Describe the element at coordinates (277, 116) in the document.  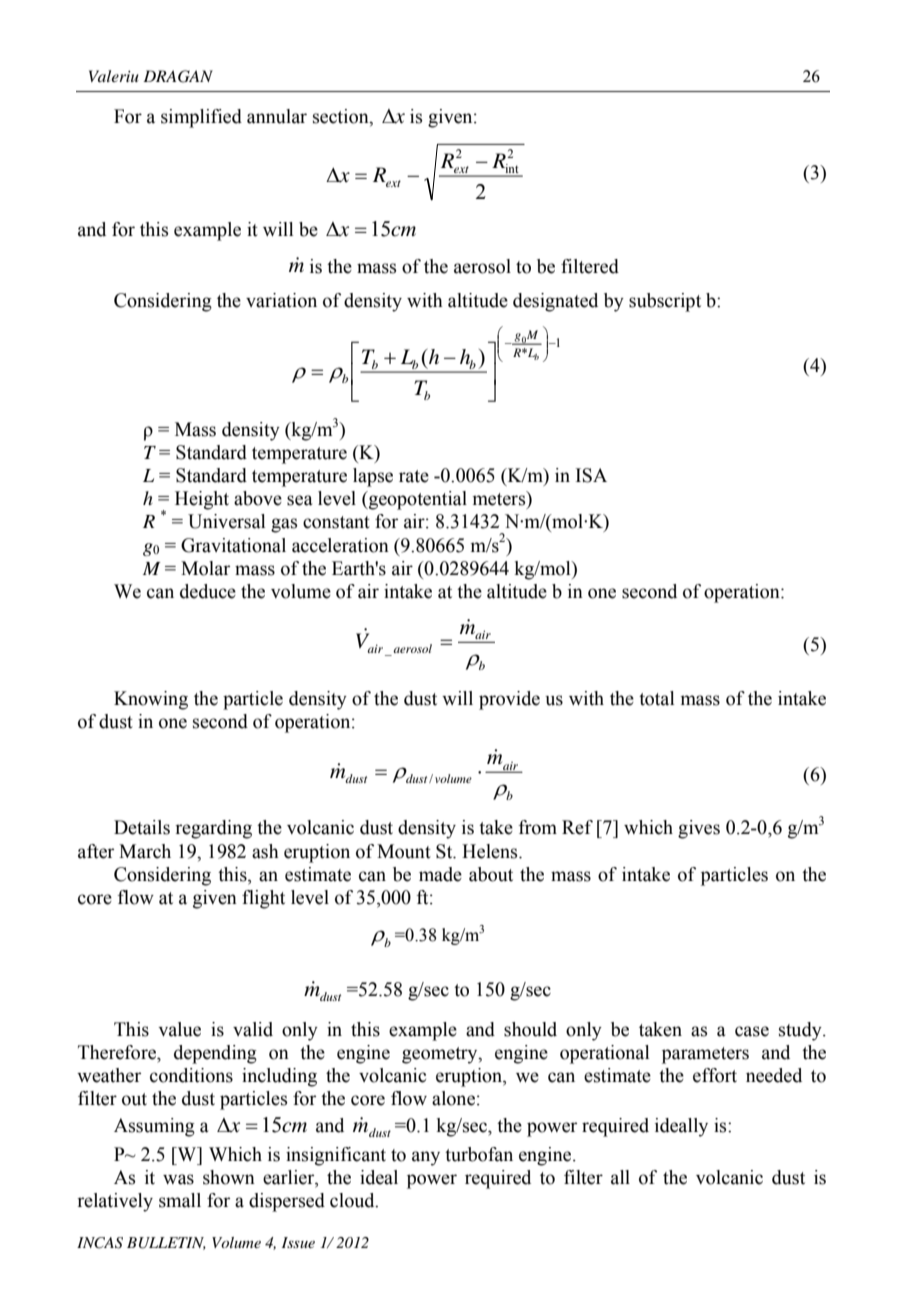
I see `annular` at that location.
